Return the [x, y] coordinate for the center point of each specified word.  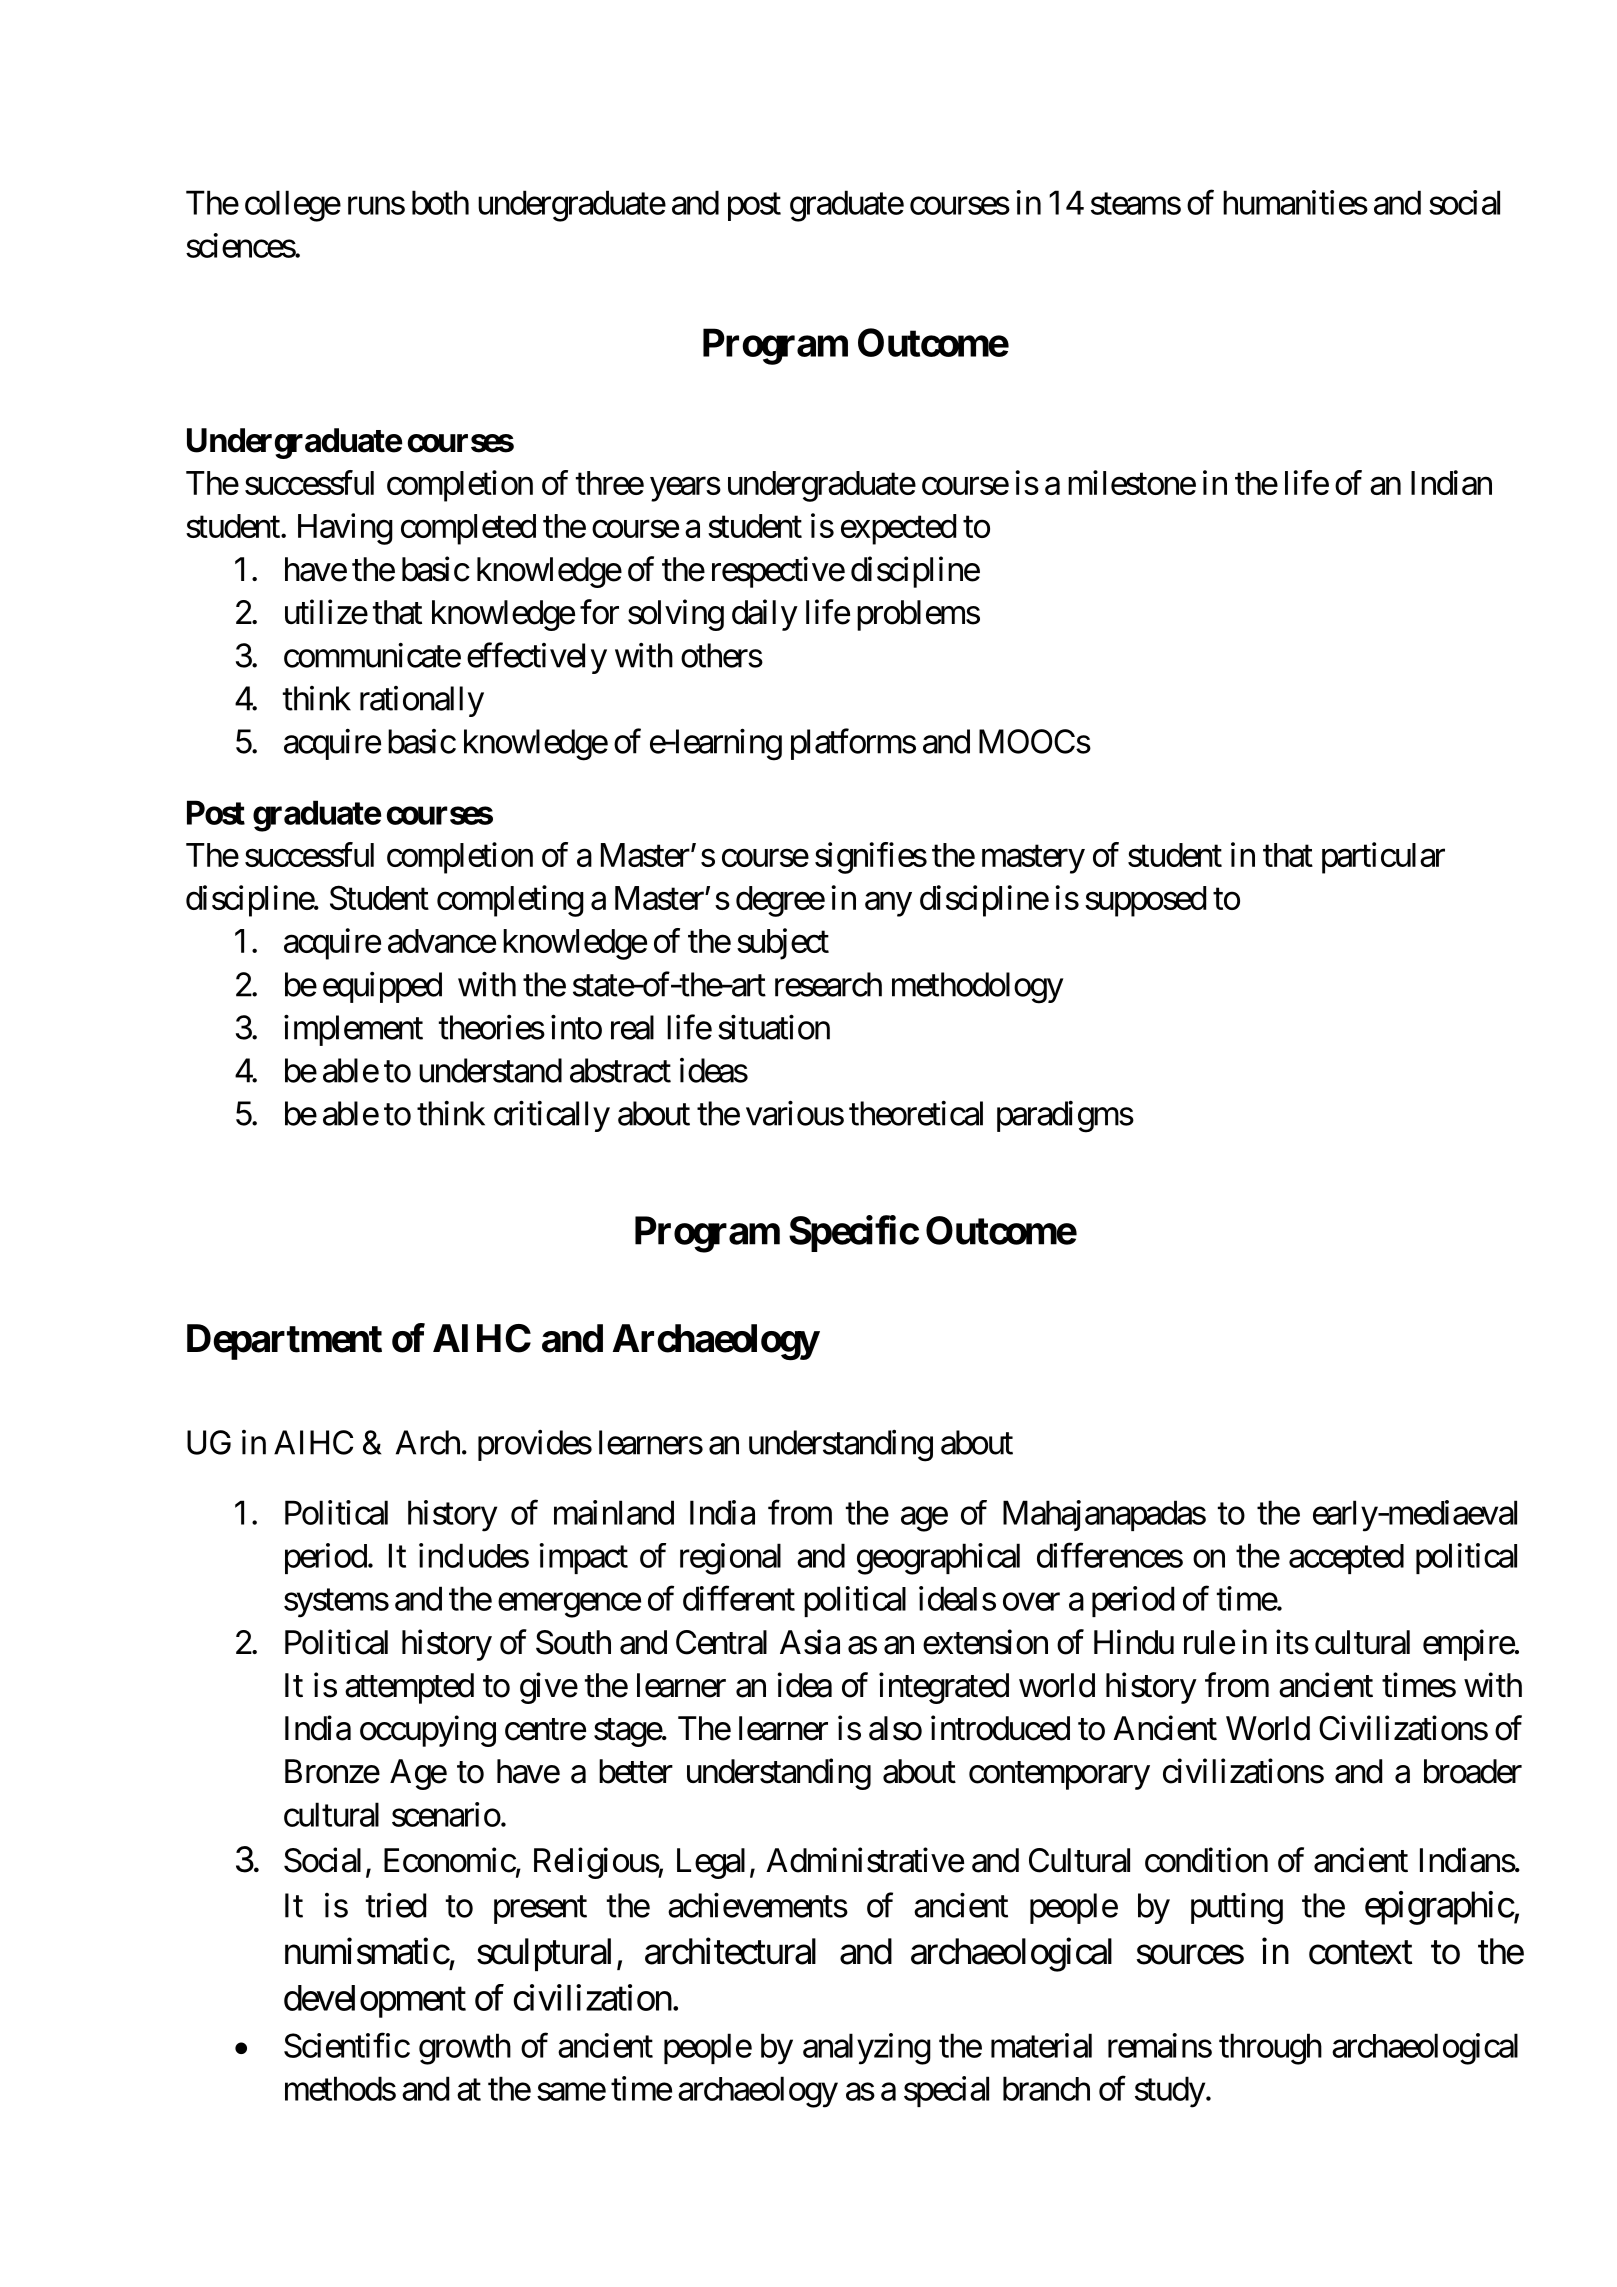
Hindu [1134, 1642]
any [888, 904]
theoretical [916, 1113]
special [946, 2091]
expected [898, 529]
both [440, 202]
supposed [1145, 901]
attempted [409, 1688]
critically [552, 1116]
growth [465, 2049]
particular [1383, 858]
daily [765, 615]
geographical [938, 1559]
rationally [422, 701]
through [1270, 2049]
